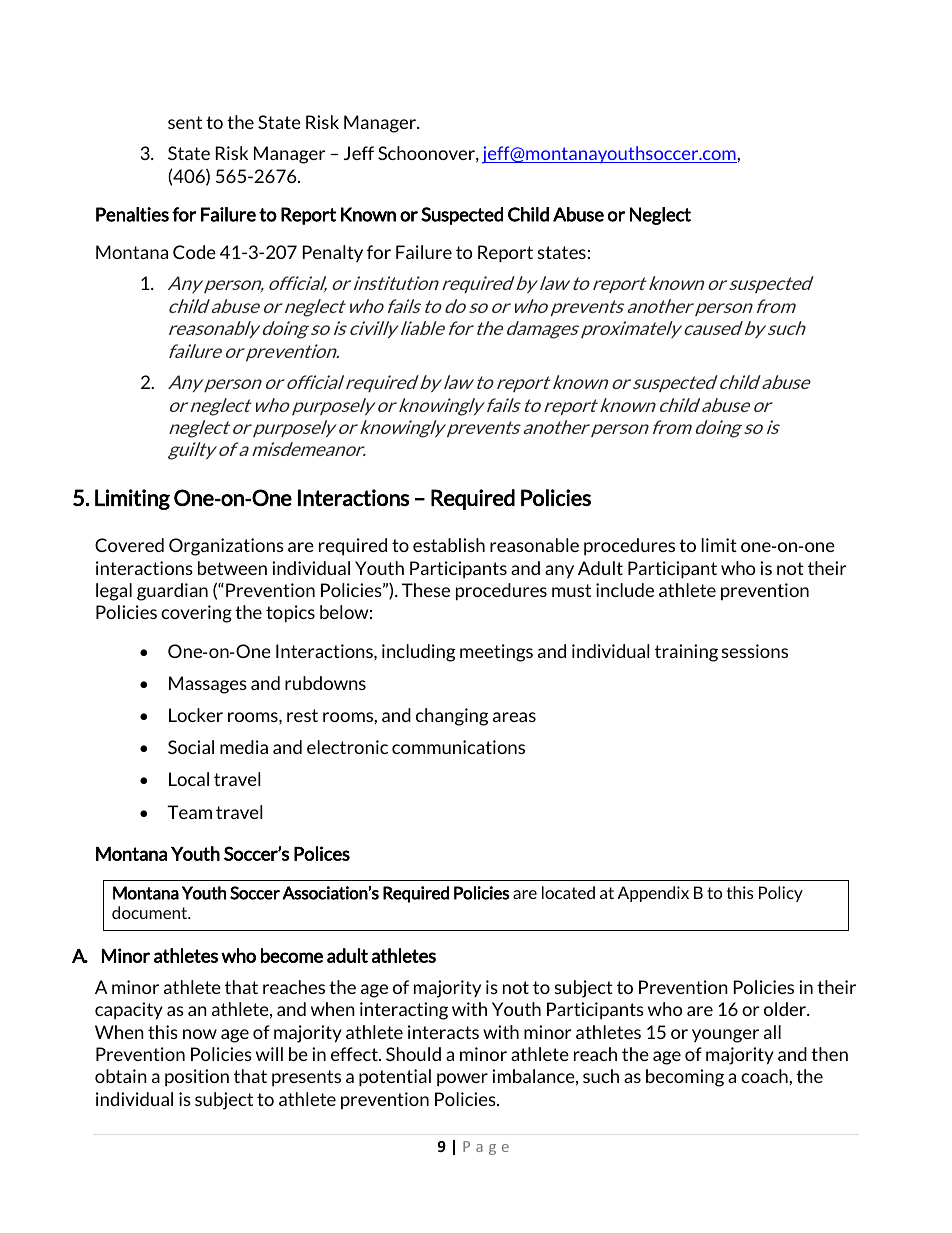 The height and width of the image is (1233, 952). What do you see at coordinates (333, 253) in the image?
I see `Penalty` at bounding box center [333, 253].
